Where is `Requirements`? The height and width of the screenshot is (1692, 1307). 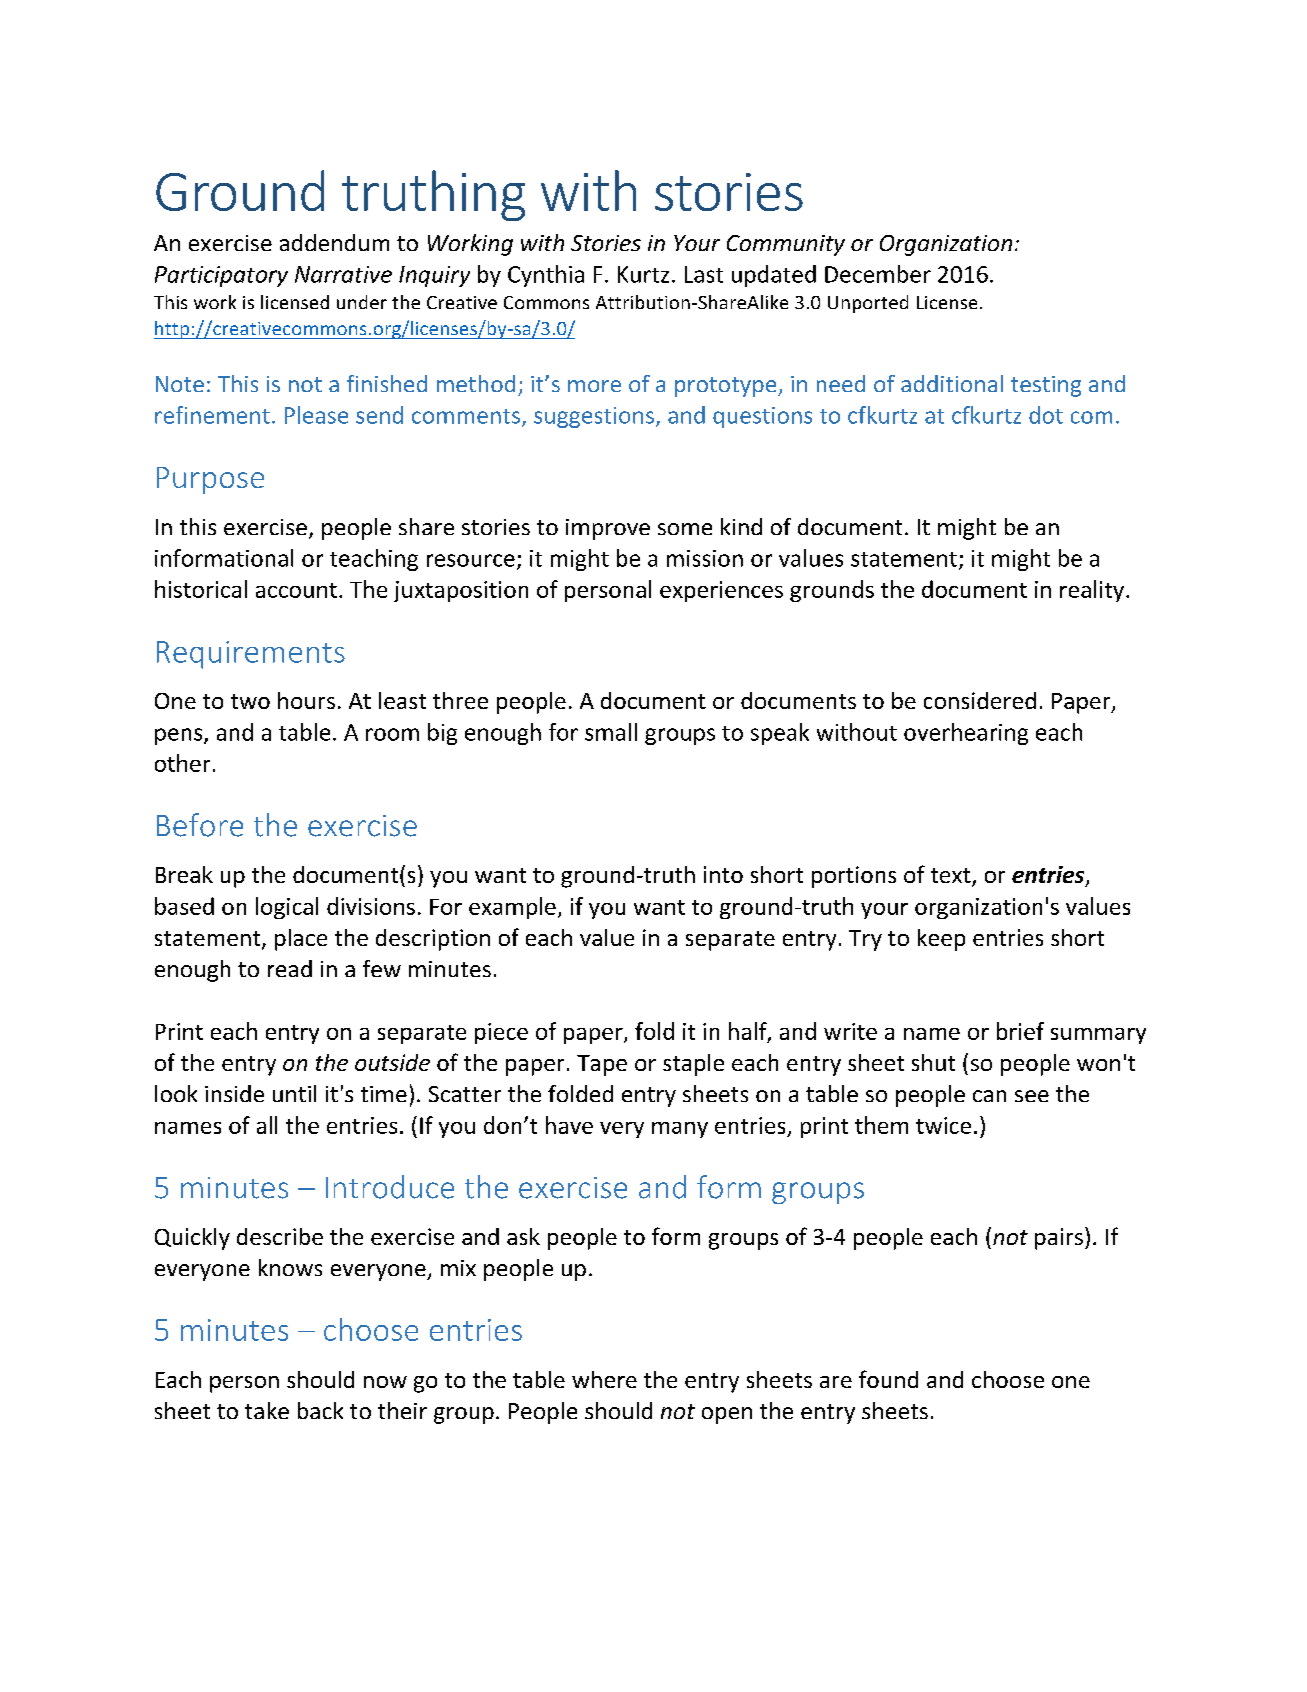
Requirements is located at coordinates (251, 655).
